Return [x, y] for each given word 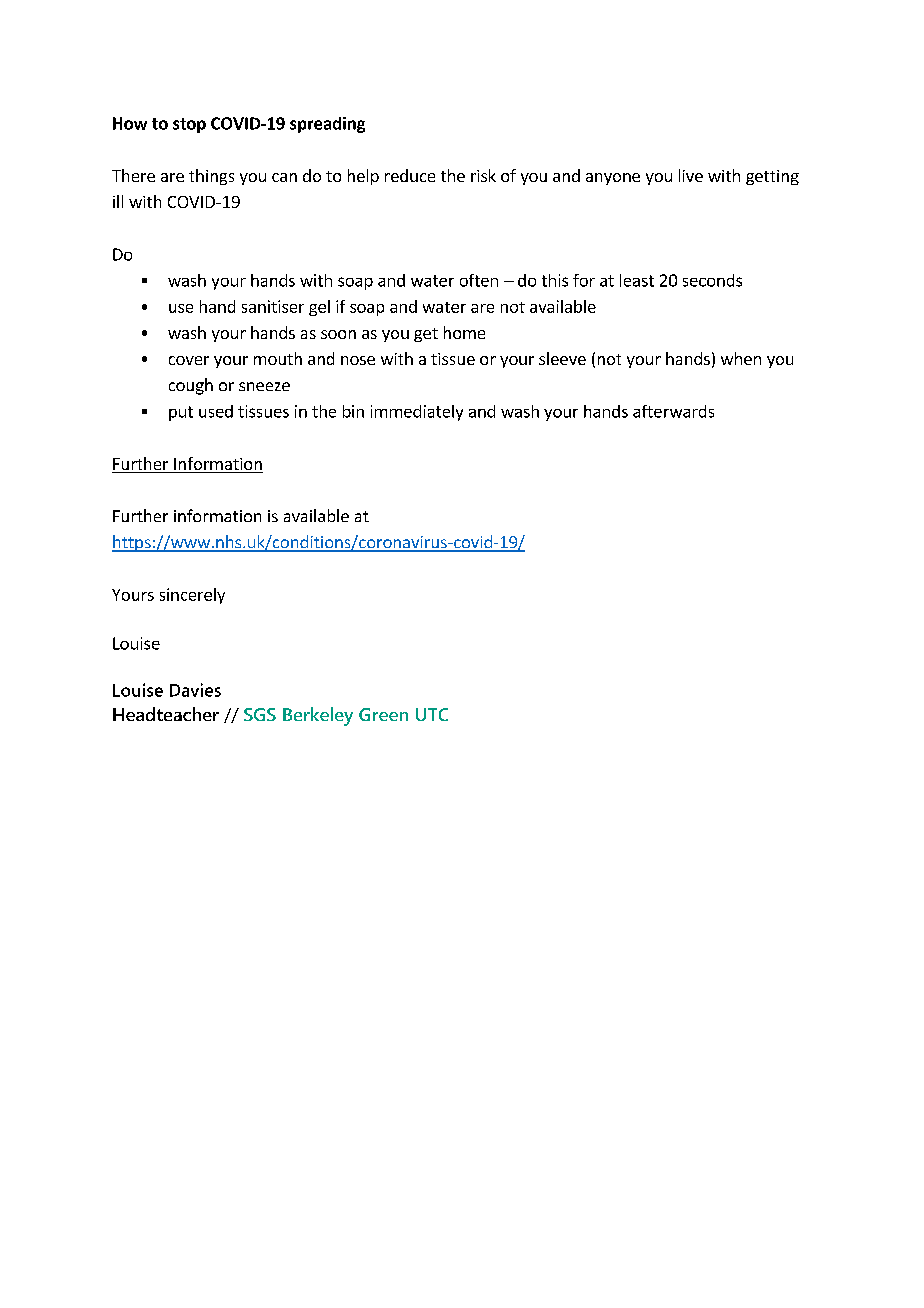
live [691, 175]
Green [383, 714]
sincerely [192, 596]
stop [189, 125]
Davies [195, 690]
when [741, 358]
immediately [417, 413]
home [464, 332]
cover [189, 360]
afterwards [673, 411]
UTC [432, 714]
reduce [410, 175]
